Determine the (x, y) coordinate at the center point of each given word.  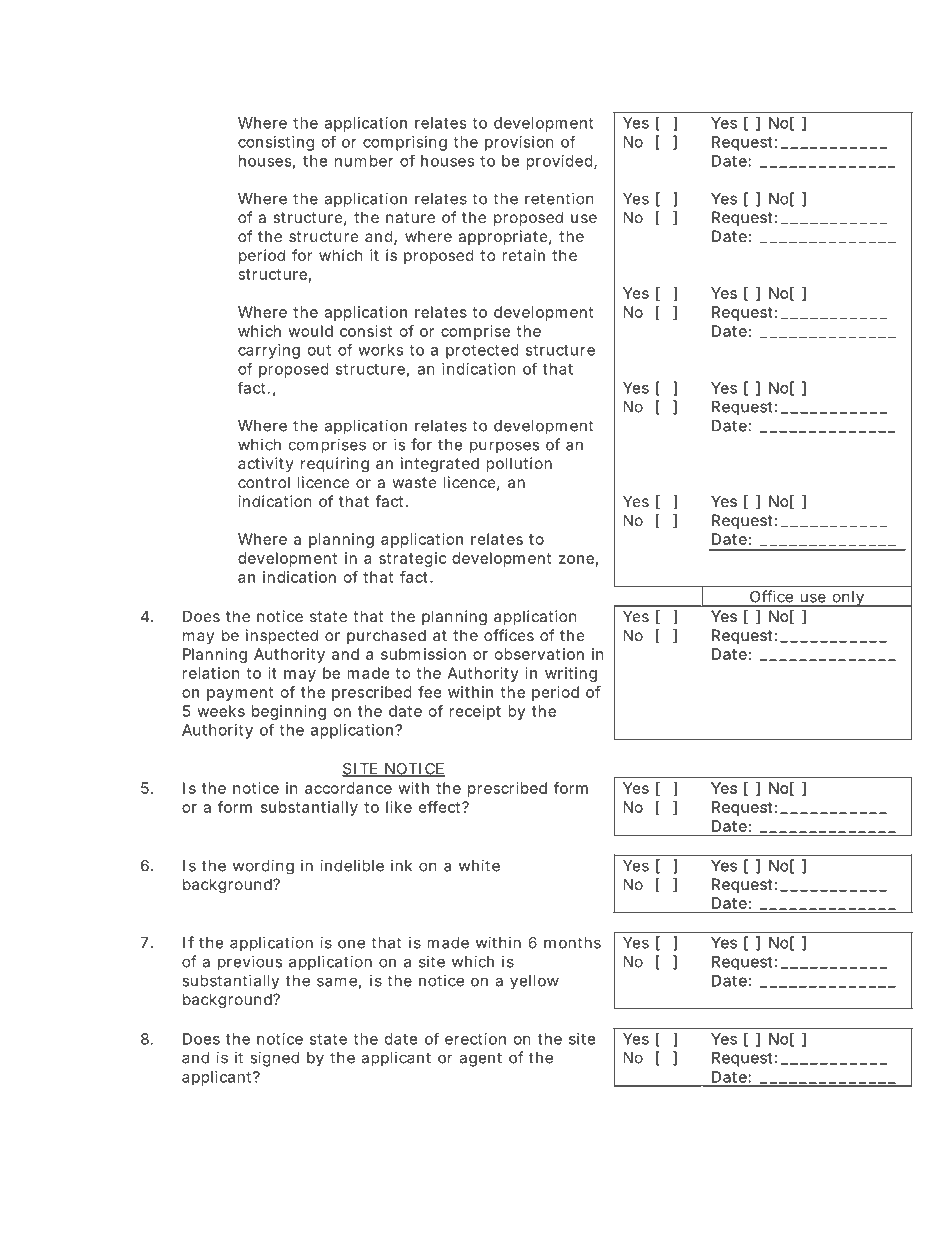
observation (539, 654)
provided (561, 162)
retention (559, 198)
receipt (475, 712)
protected (482, 351)
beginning (289, 712)
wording (263, 866)
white (479, 865)
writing (571, 674)
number (364, 161)
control (264, 482)
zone (578, 560)
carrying (269, 351)
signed (274, 1059)
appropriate (505, 237)
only (850, 599)
